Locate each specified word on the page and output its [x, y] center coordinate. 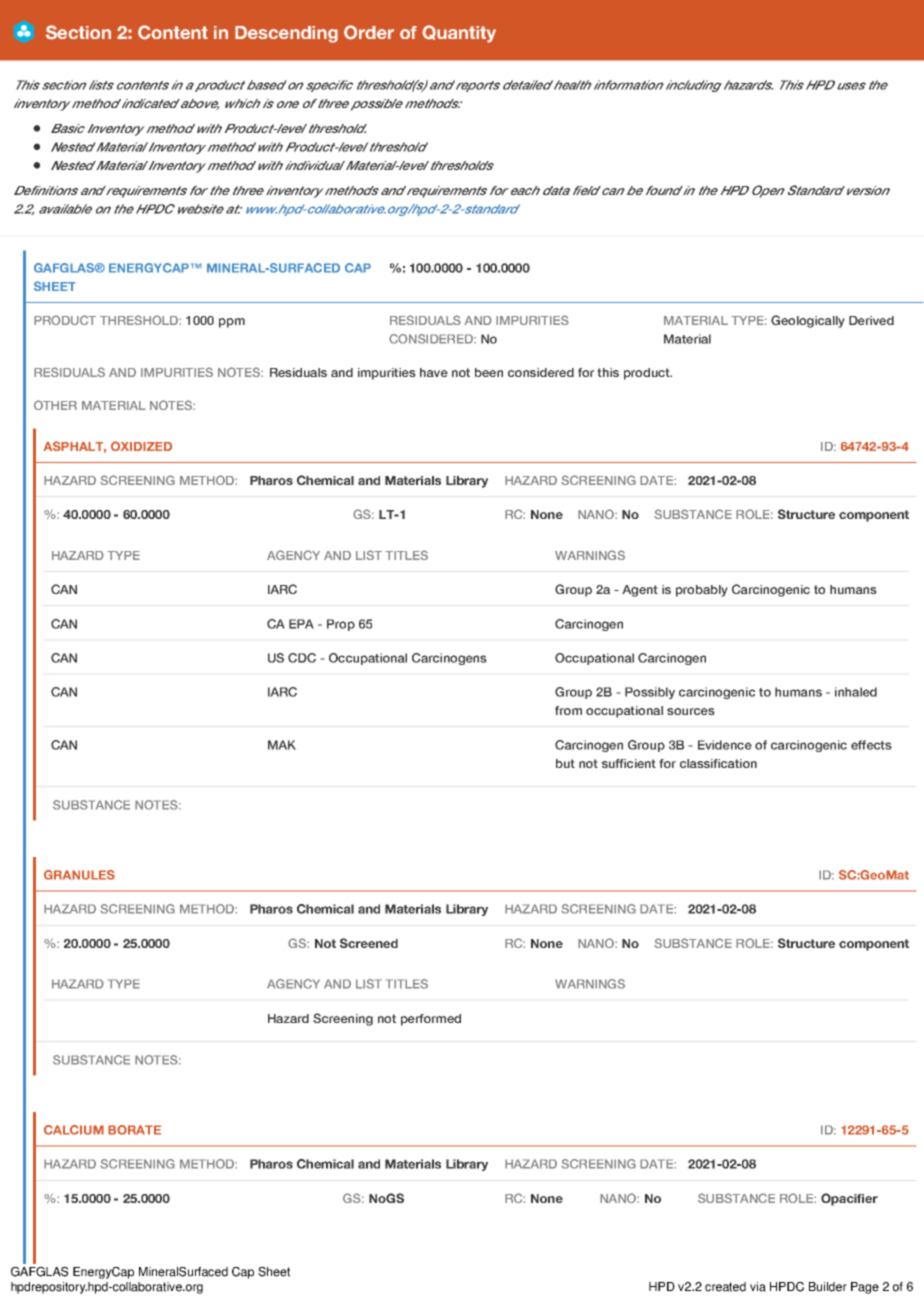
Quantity [459, 34]
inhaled [856, 692]
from [568, 710]
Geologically [808, 321]
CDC [302, 658]
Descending [286, 34]
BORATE [134, 1130]
